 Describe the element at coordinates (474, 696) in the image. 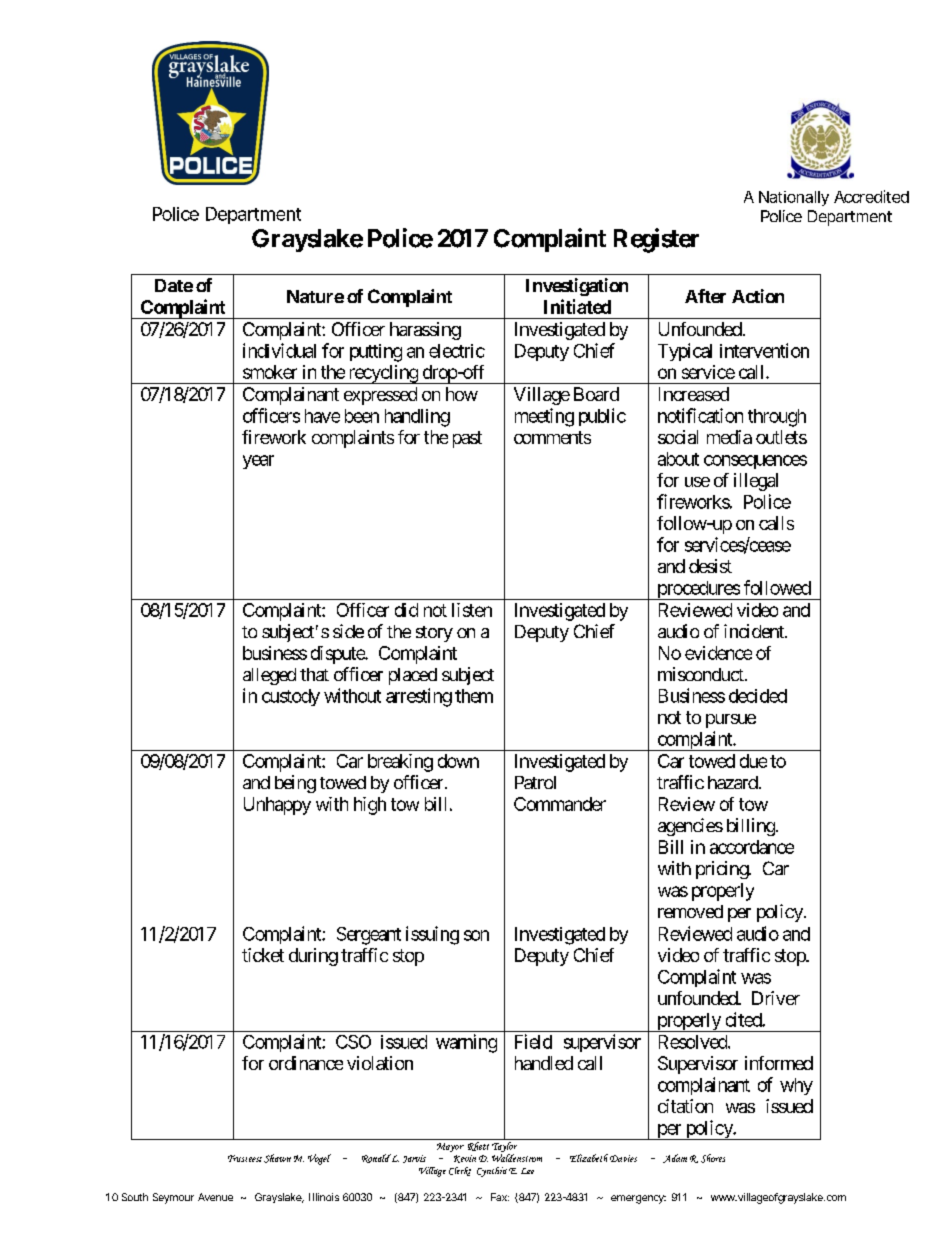

I see `them` at that location.
